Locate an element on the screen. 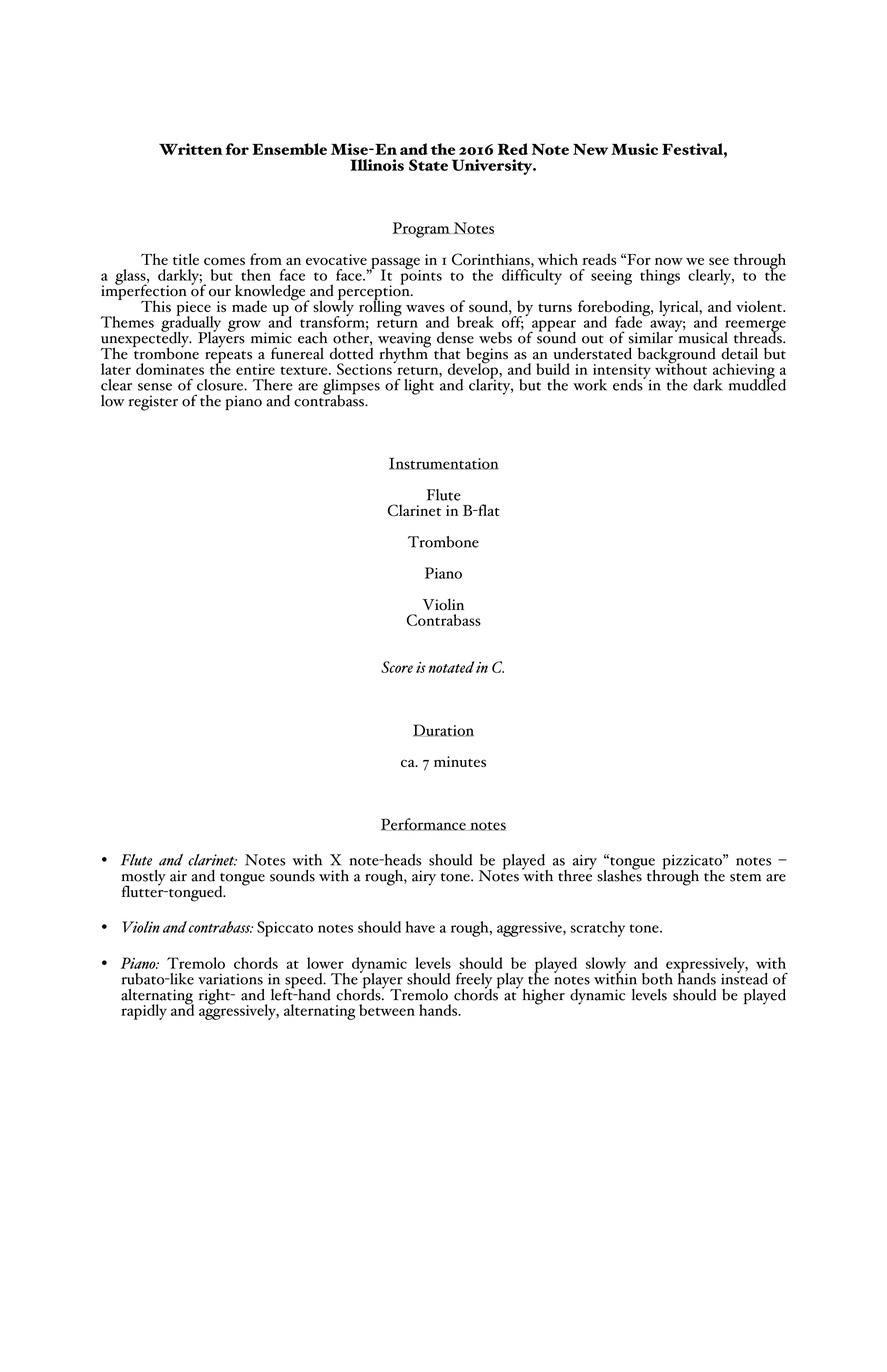 This screenshot has width=887, height=1372. variations is located at coordinates (230, 979).
